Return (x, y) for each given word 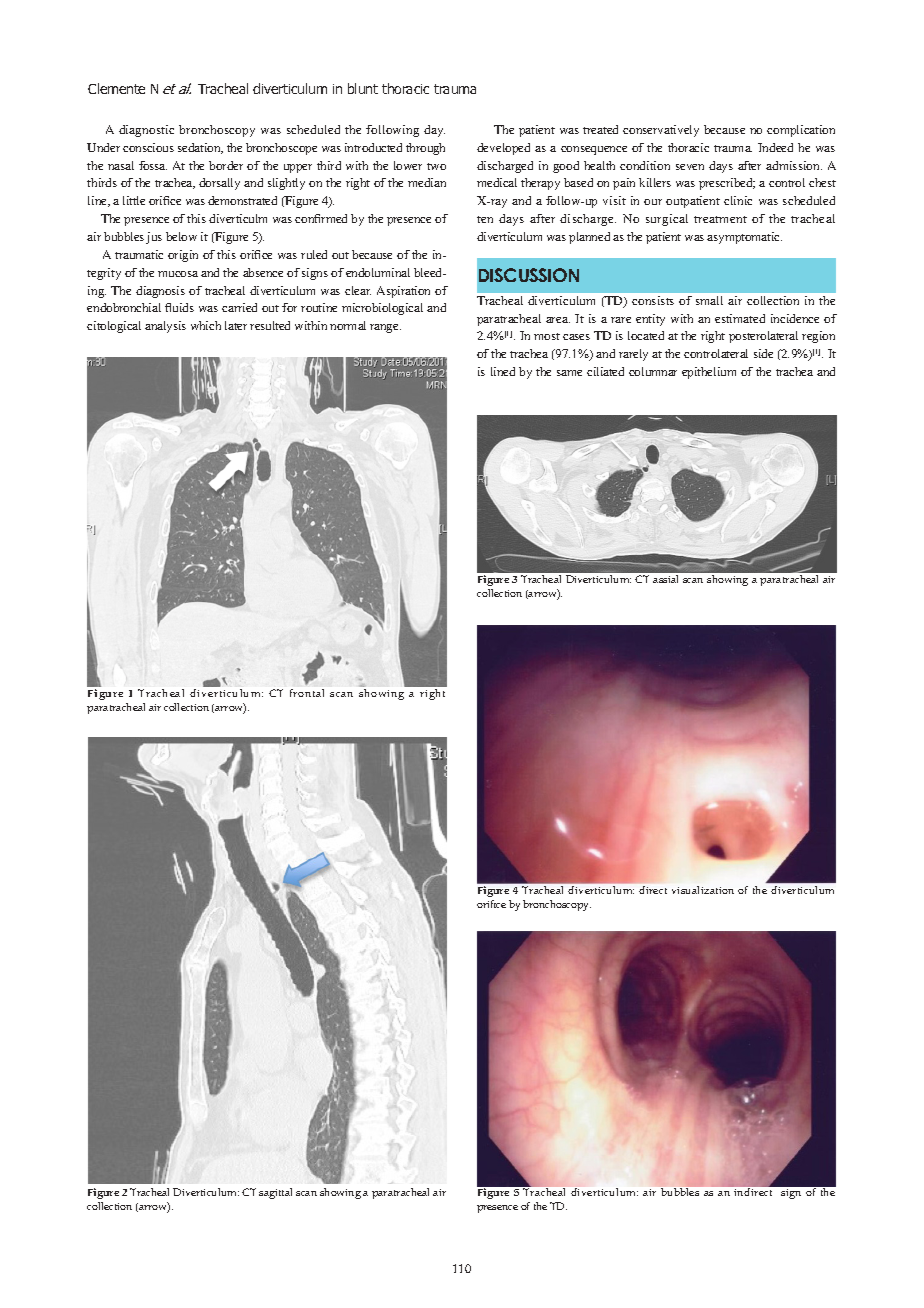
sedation (200, 148)
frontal (307, 693)
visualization (703, 890)
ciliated (605, 371)
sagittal (275, 1193)
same (569, 373)
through (425, 149)
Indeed (775, 147)
